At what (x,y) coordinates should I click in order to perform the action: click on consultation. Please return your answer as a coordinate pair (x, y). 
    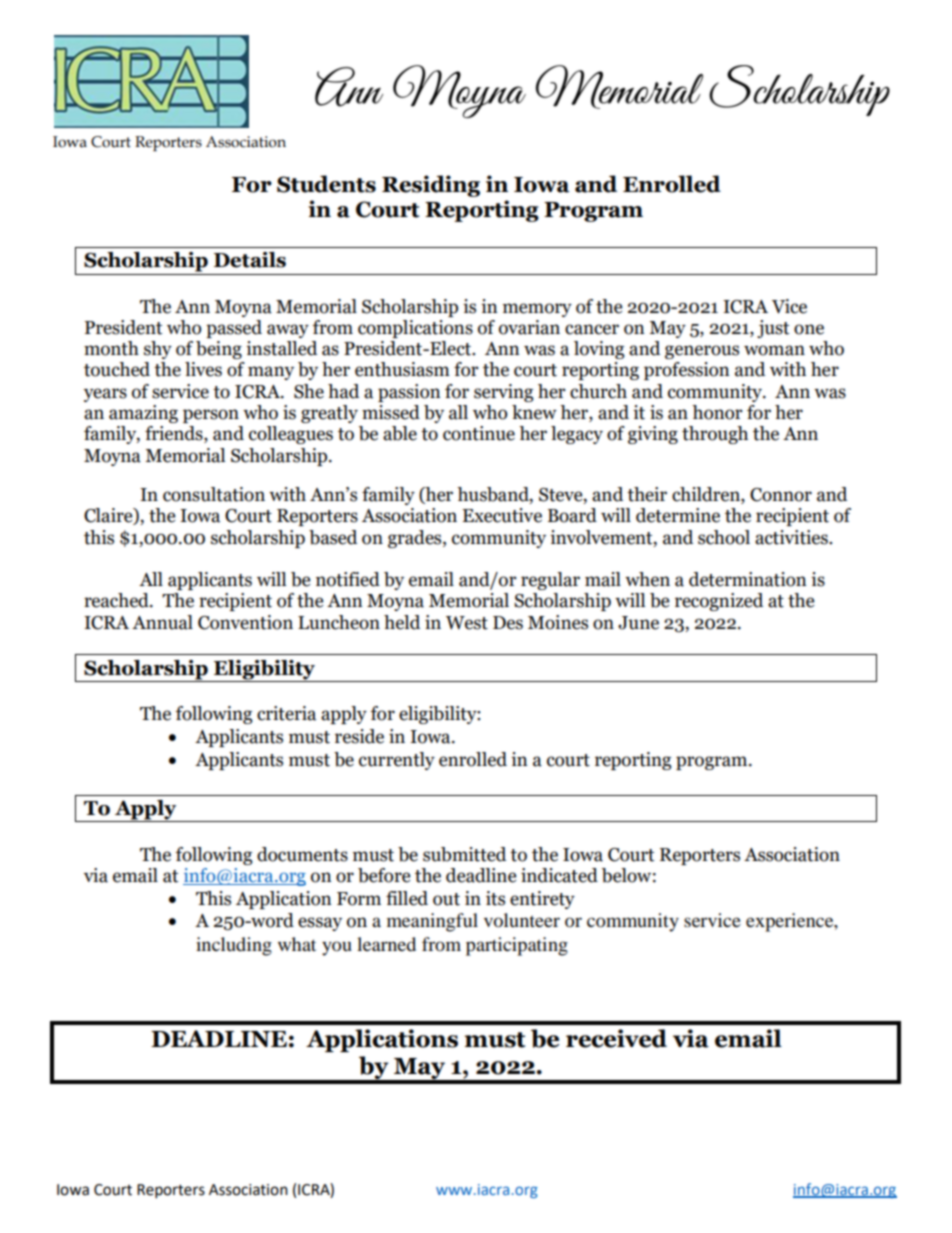
    Looking at the image, I should click on (214, 494).
